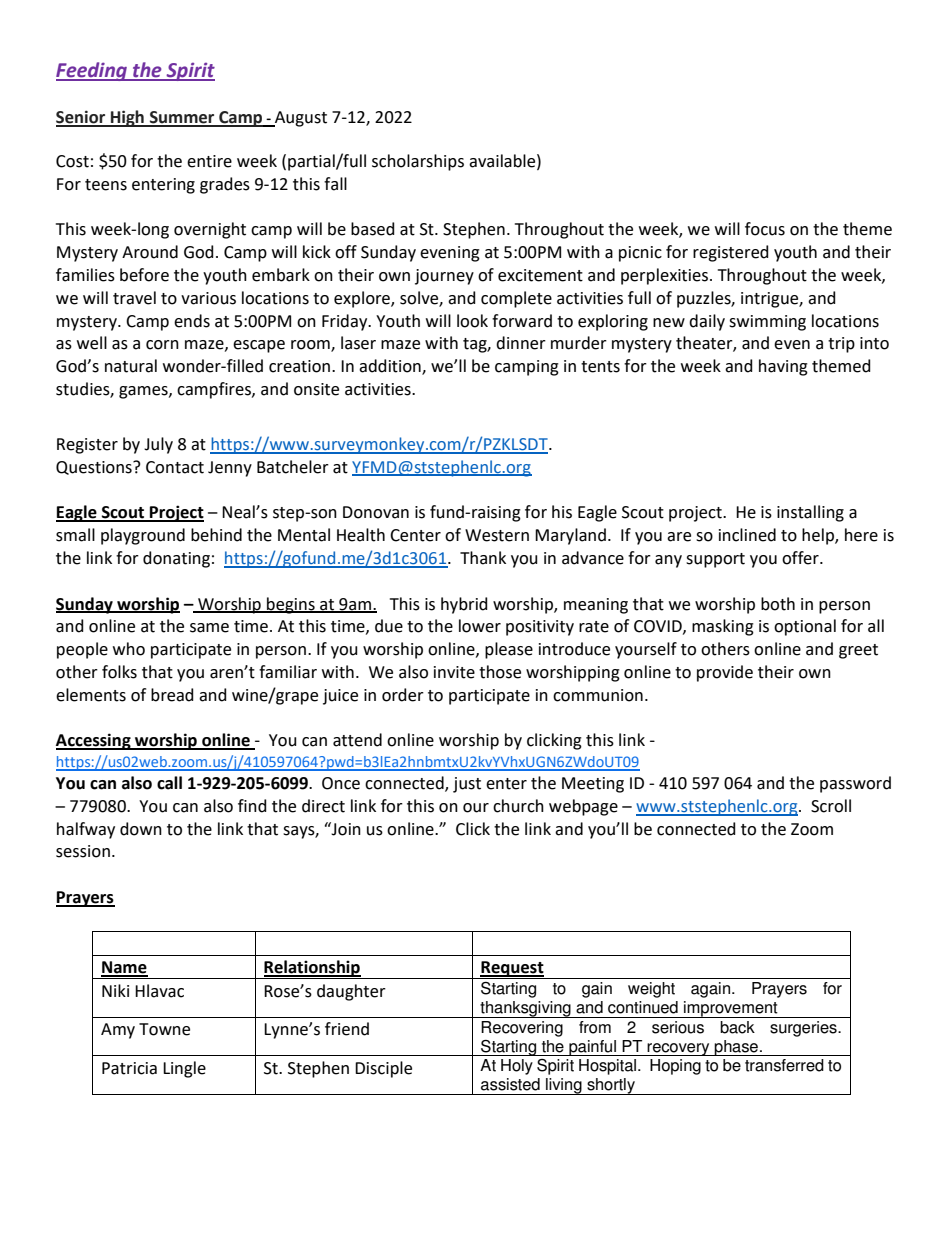 The height and width of the screenshot is (1233, 952). I want to click on having, so click(783, 367).
